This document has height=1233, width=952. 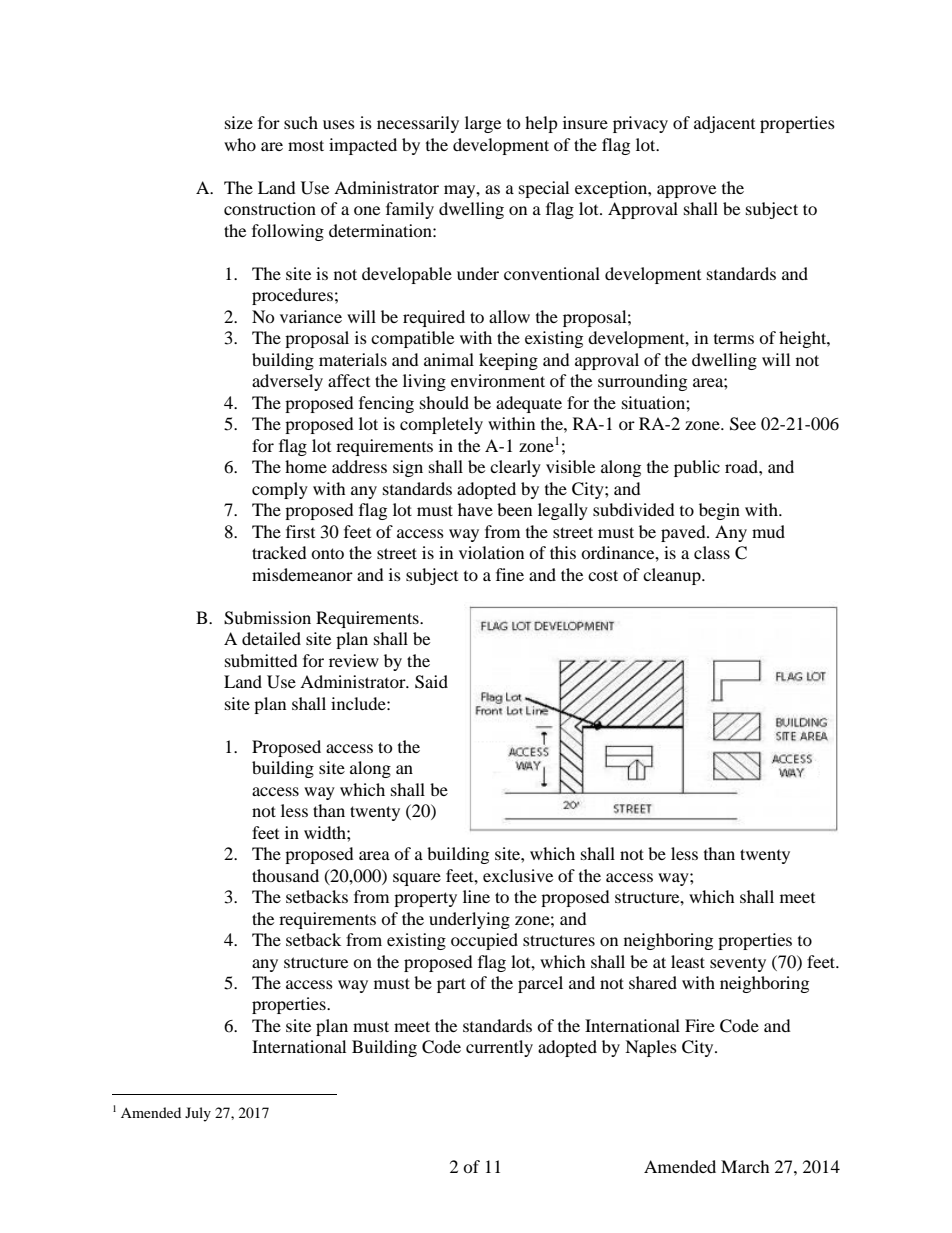 What do you see at coordinates (673, 576) in the document?
I see `cleanup` at bounding box center [673, 576].
